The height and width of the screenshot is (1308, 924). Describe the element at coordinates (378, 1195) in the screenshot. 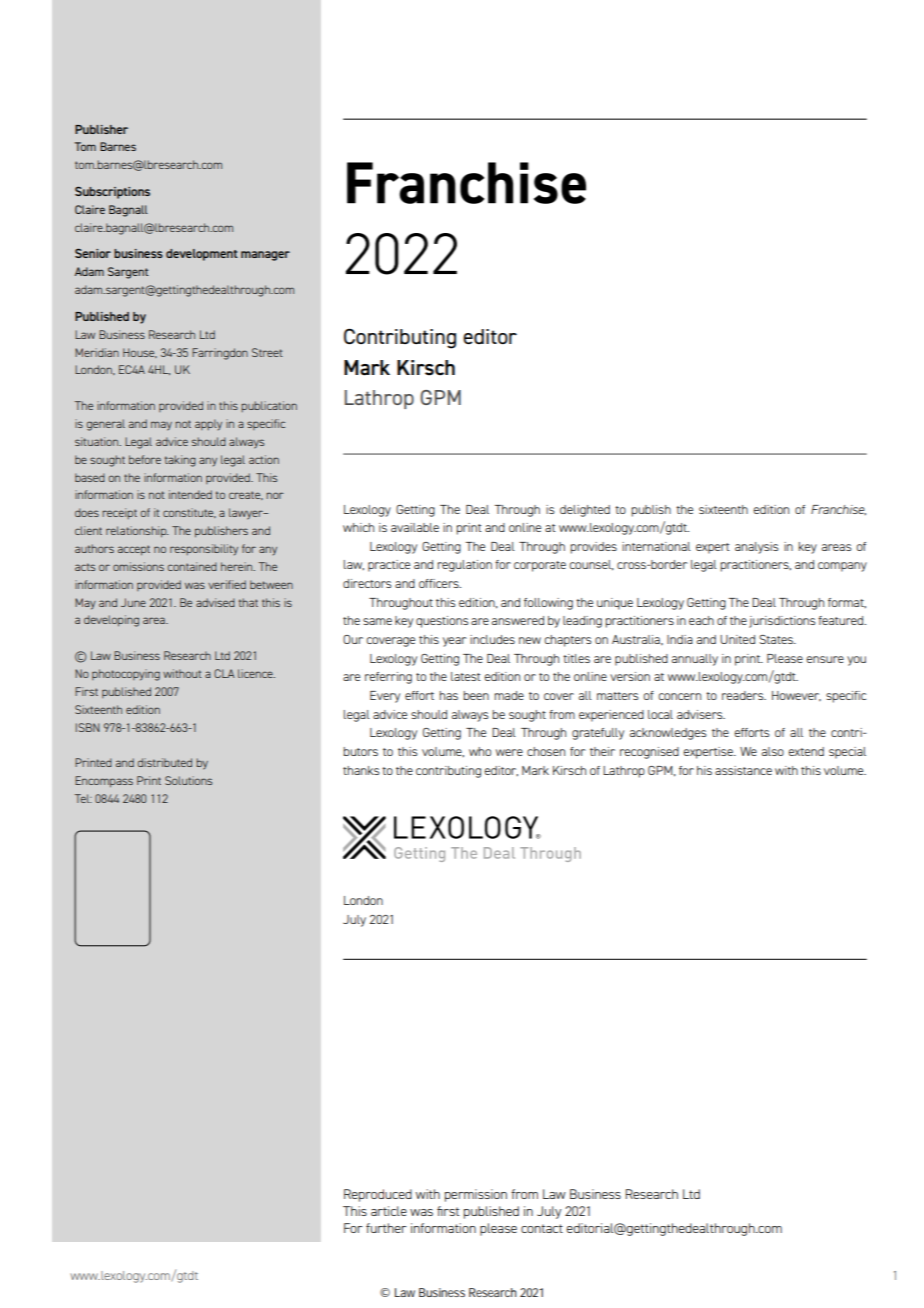

I see `Reproduced` at that location.
